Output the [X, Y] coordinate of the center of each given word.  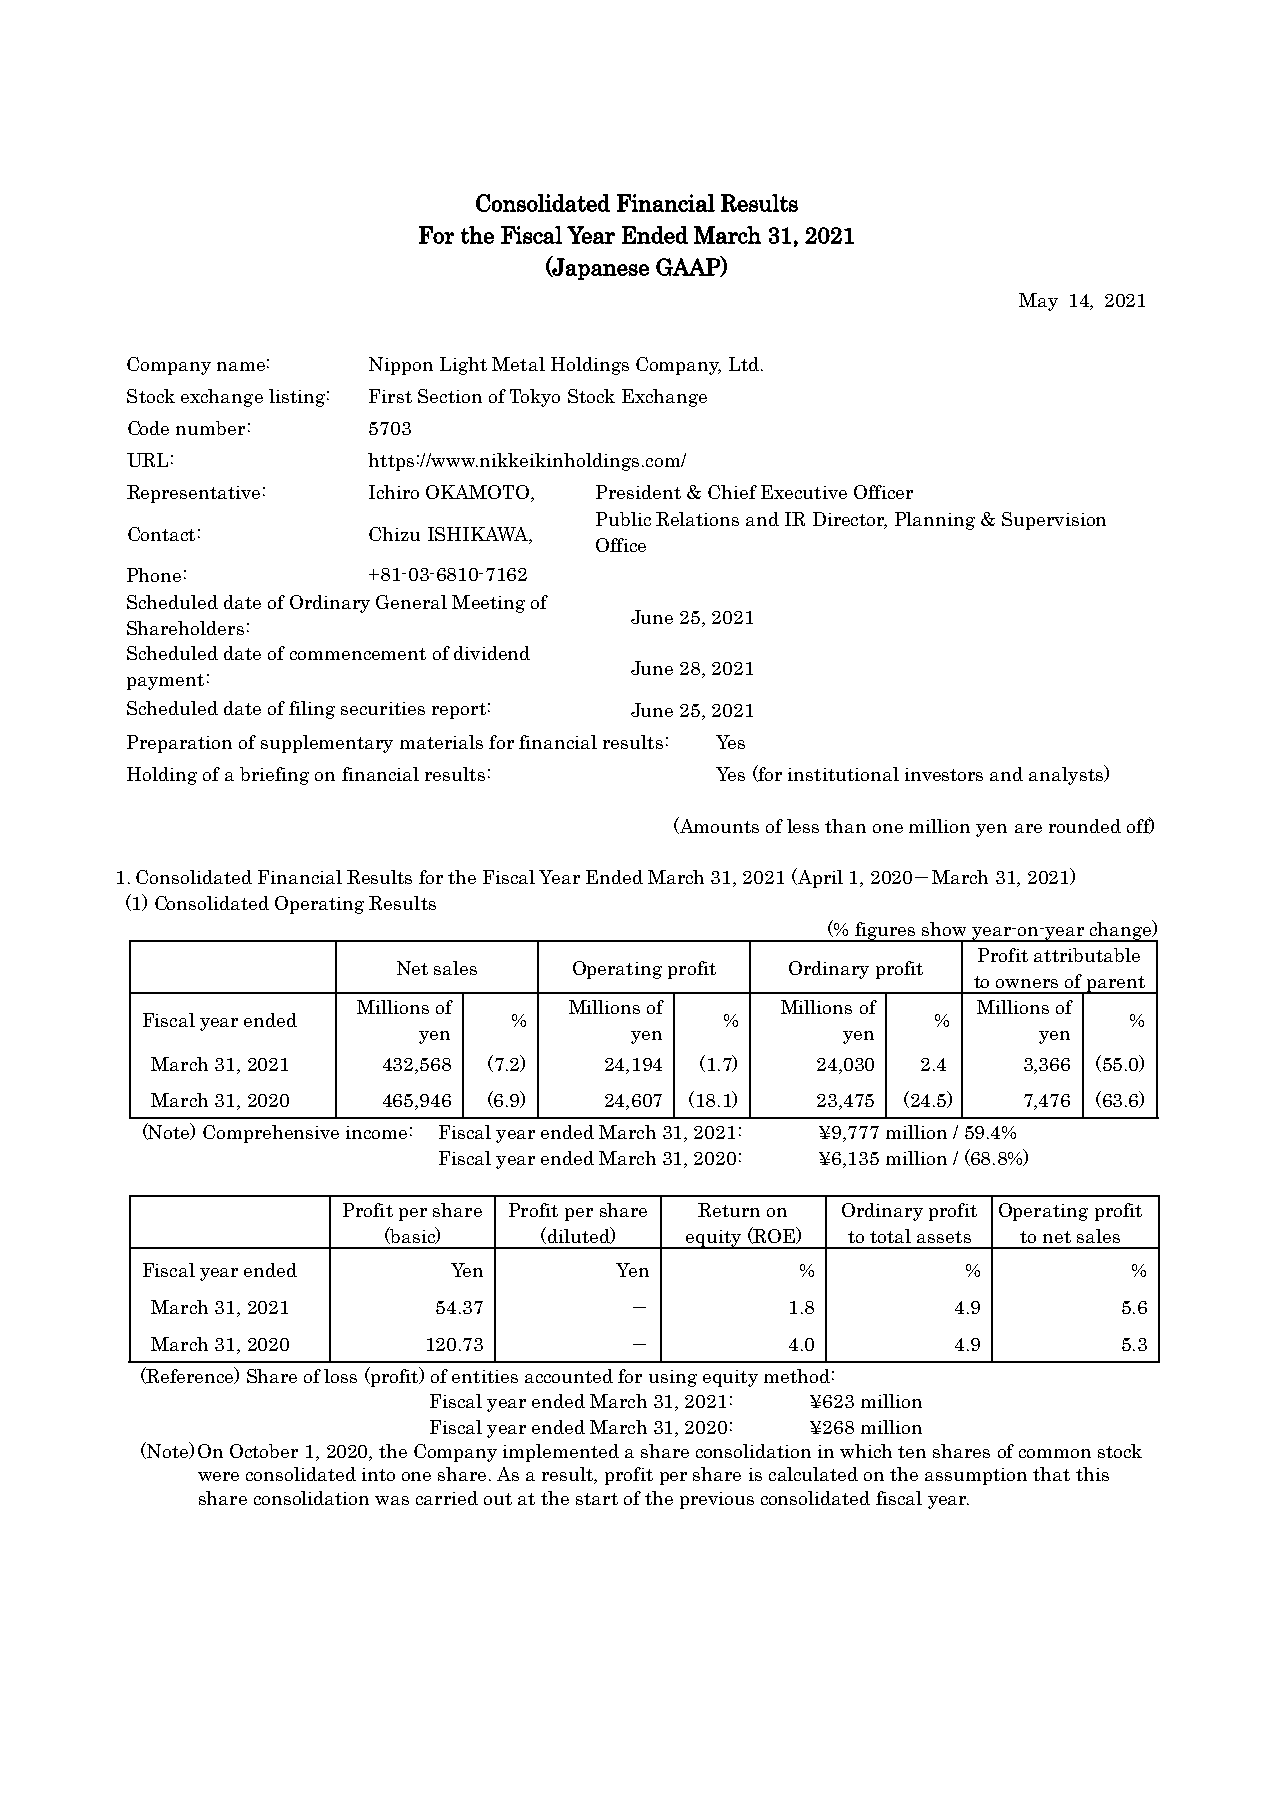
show [944, 929]
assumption [976, 1476]
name [241, 366]
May [1038, 302]
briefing [274, 776]
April [819, 878]
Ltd [744, 364]
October [264, 1451]
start [597, 1499]
